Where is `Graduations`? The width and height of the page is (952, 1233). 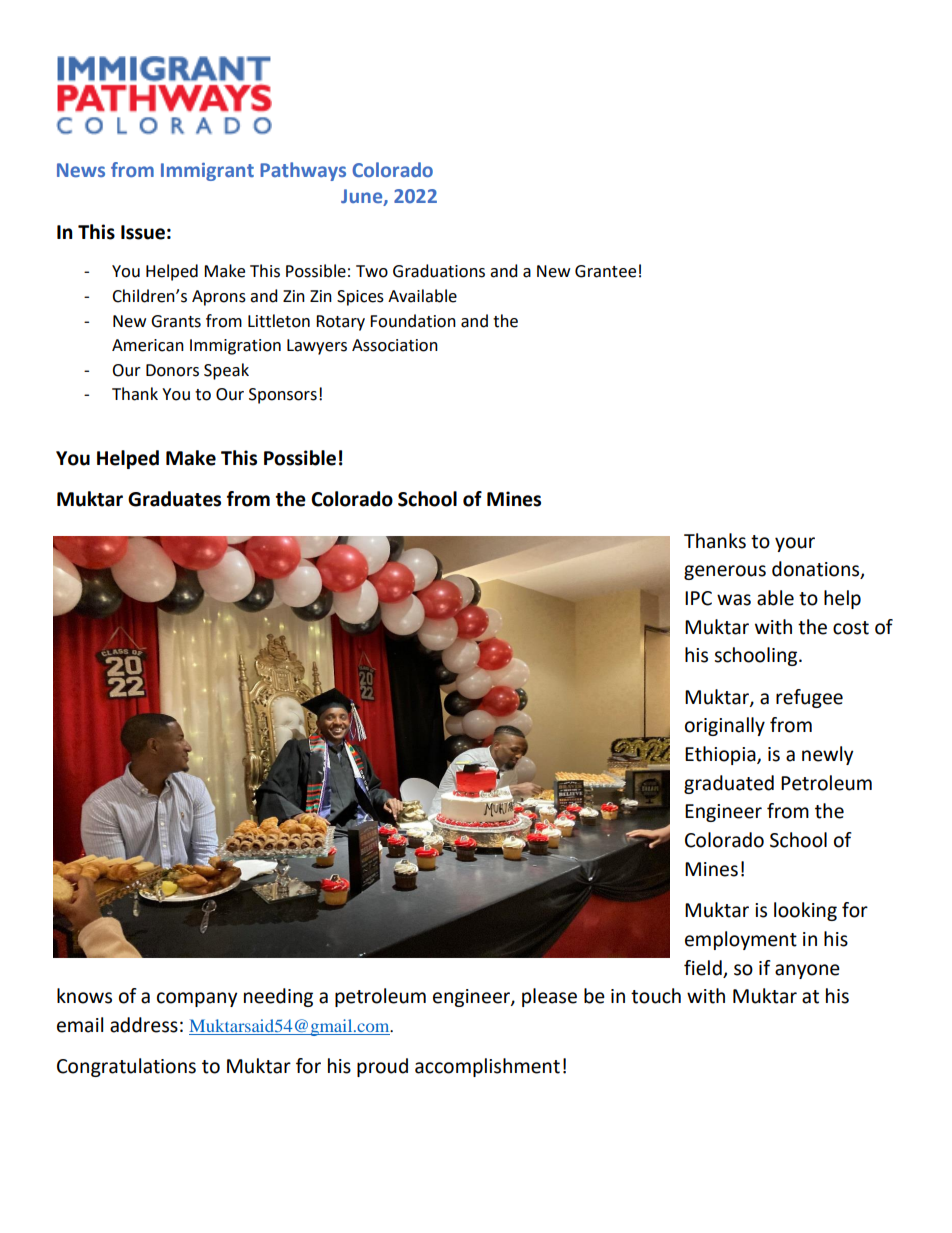 Graduations is located at coordinates (439, 271).
